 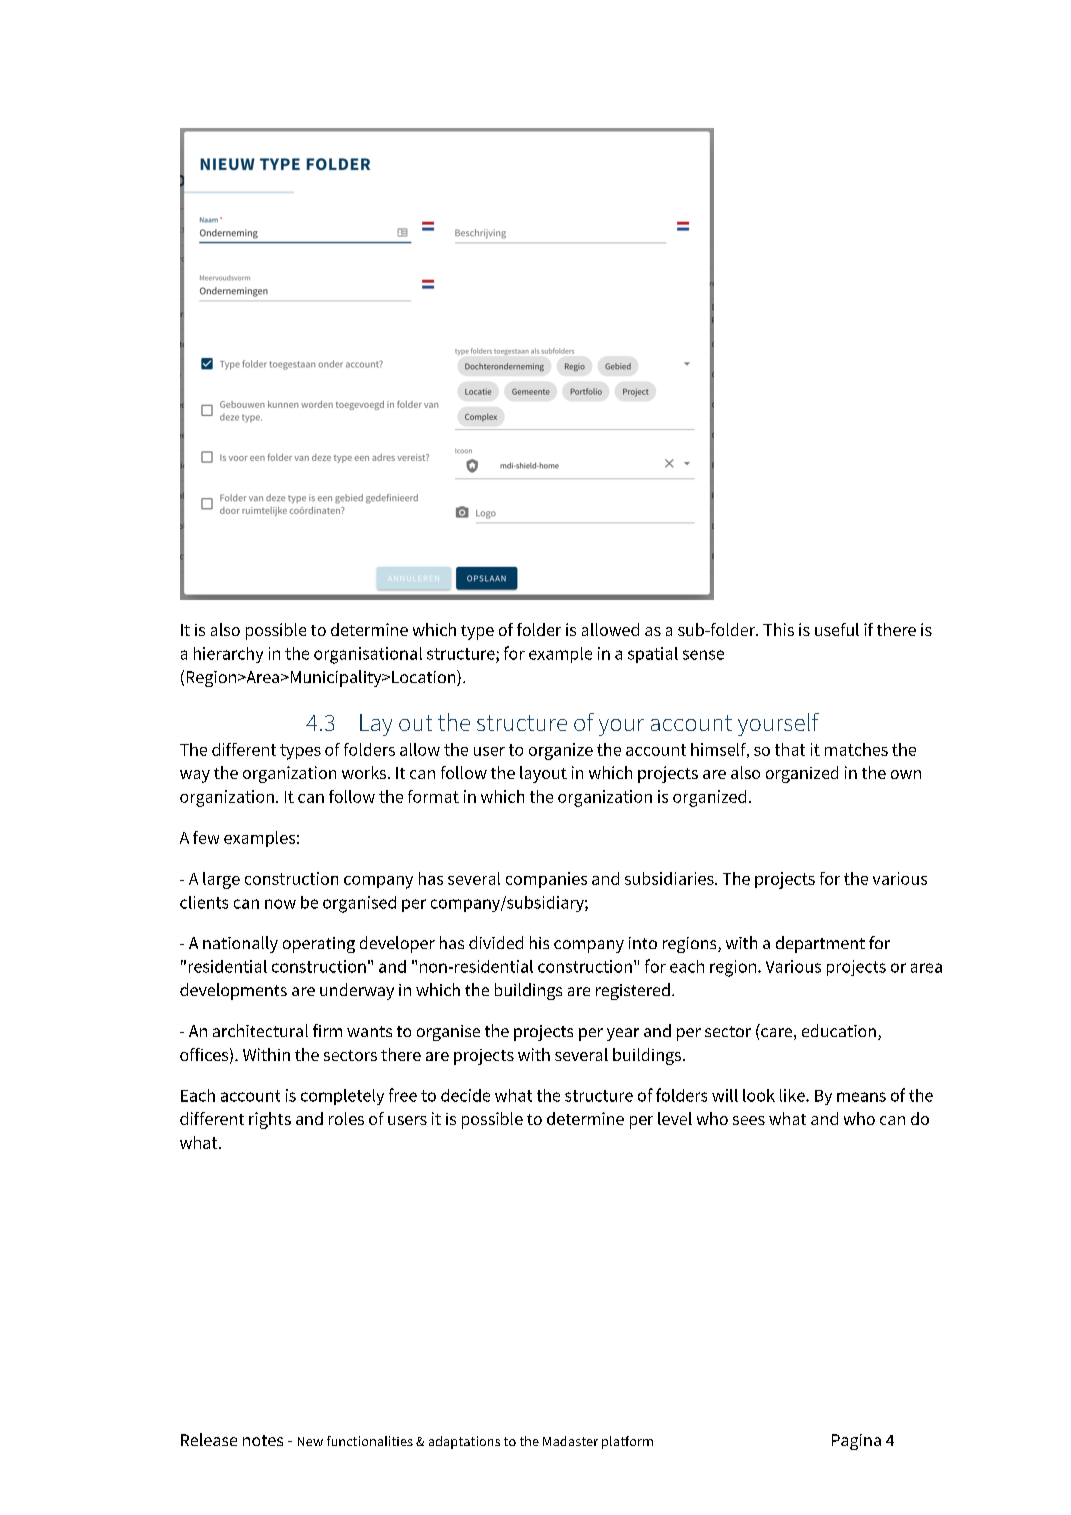 What do you see at coordinates (310, 1441) in the screenshot?
I see `New` at bounding box center [310, 1441].
